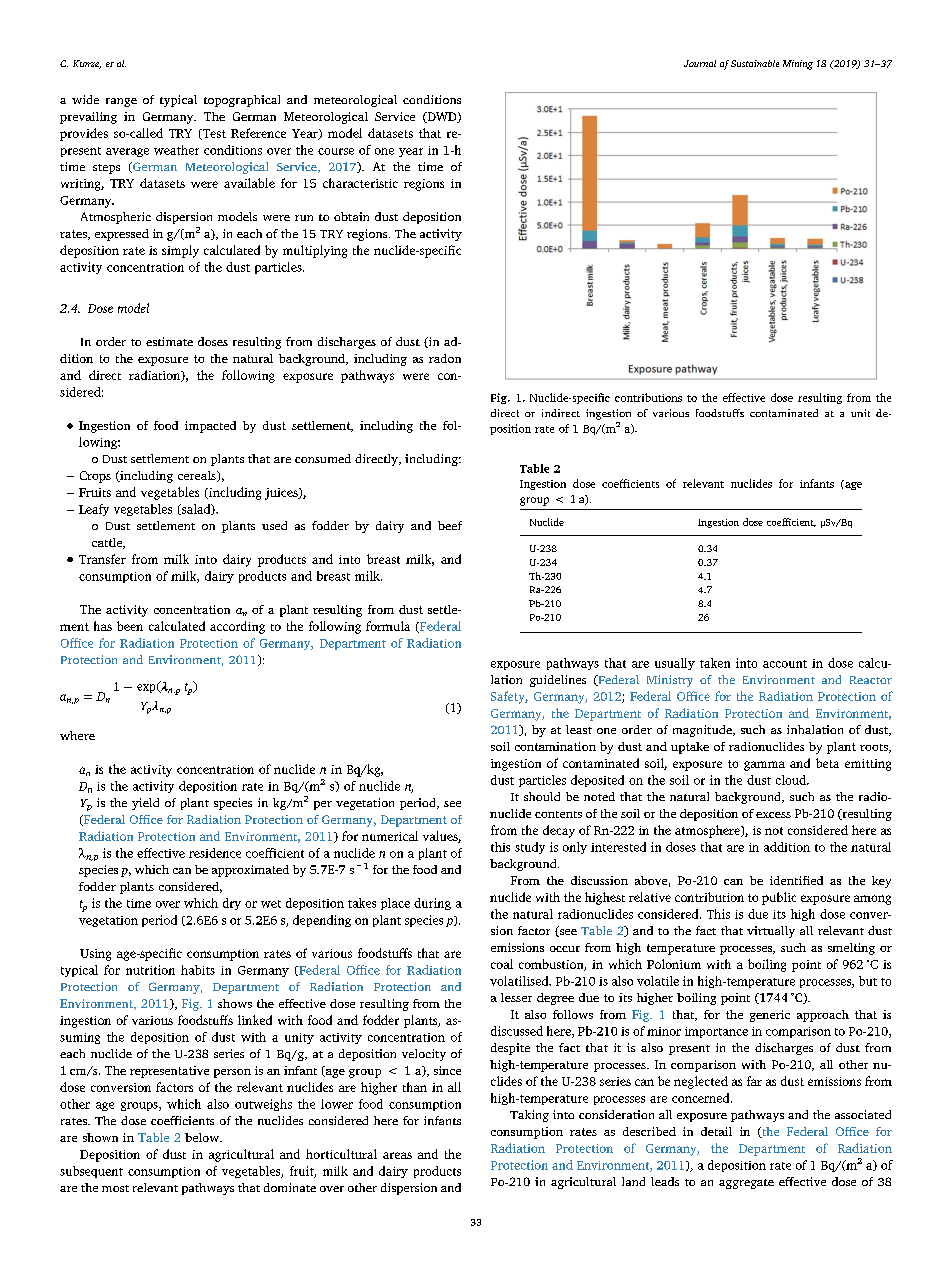 This document has width=952, height=1270. Describe the element at coordinates (121, 102) in the document. I see `range` at that location.
